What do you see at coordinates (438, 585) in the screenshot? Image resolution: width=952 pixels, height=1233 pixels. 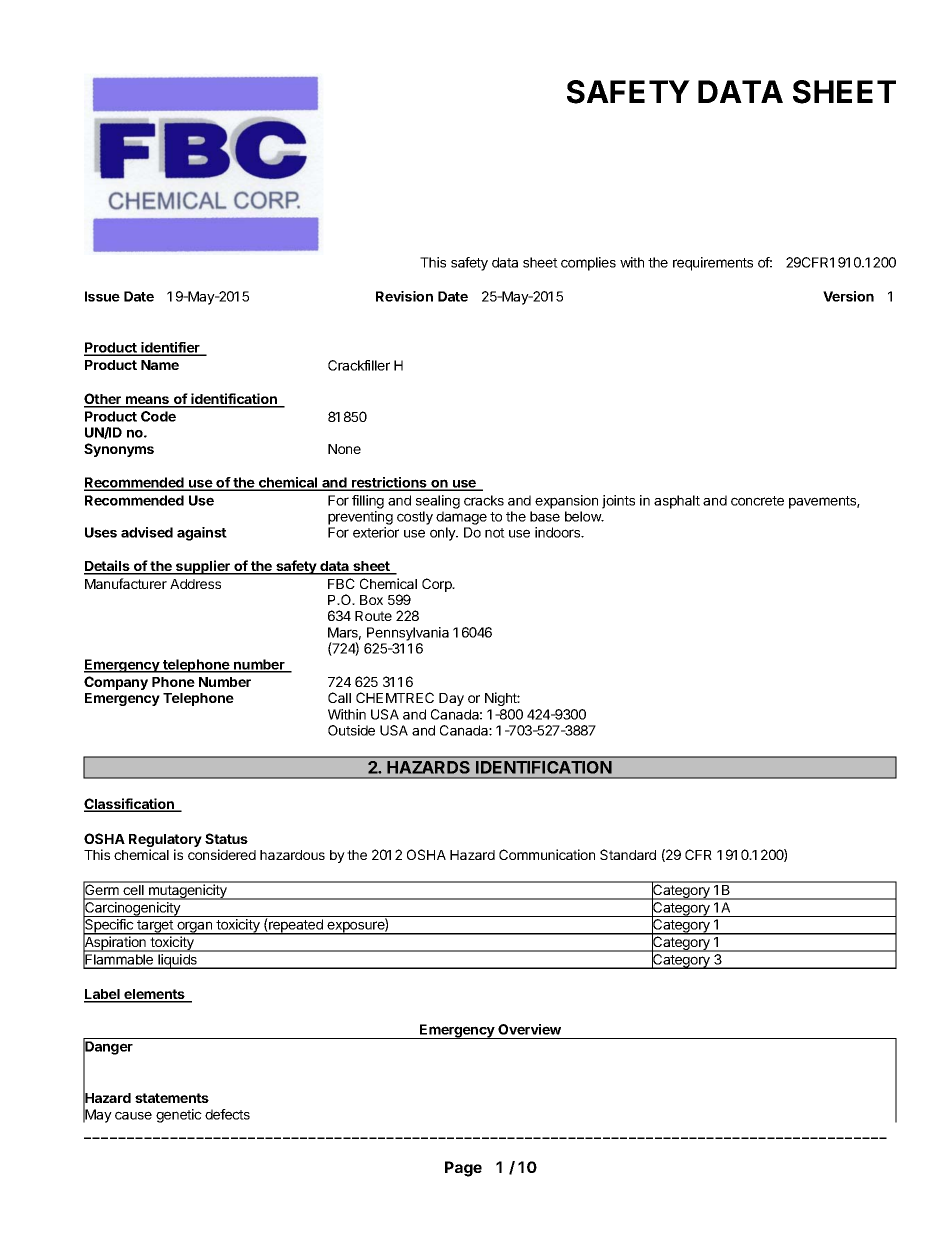 I see `Corp` at bounding box center [438, 585].
